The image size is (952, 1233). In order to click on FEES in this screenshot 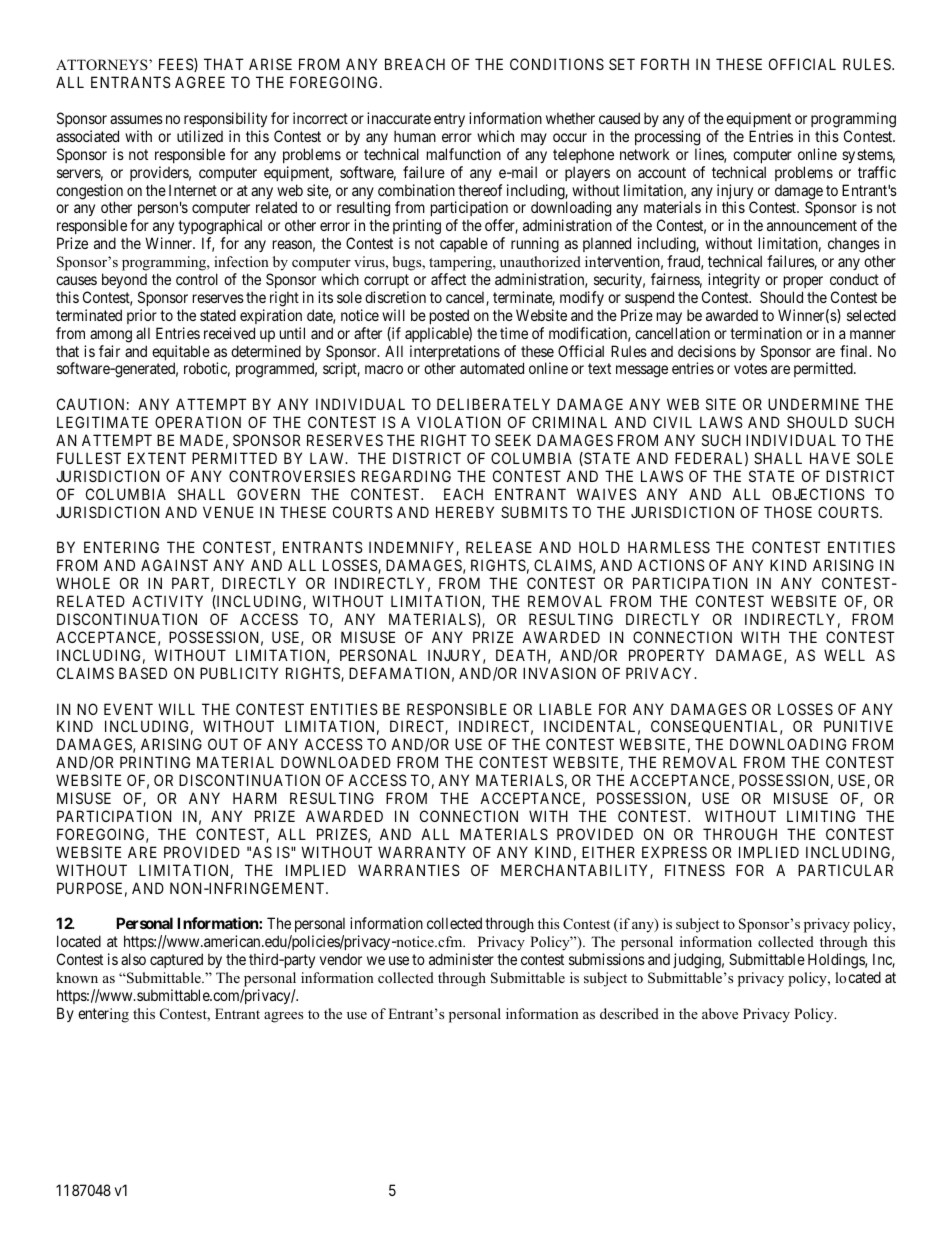, I will do `click(177, 65)`.
